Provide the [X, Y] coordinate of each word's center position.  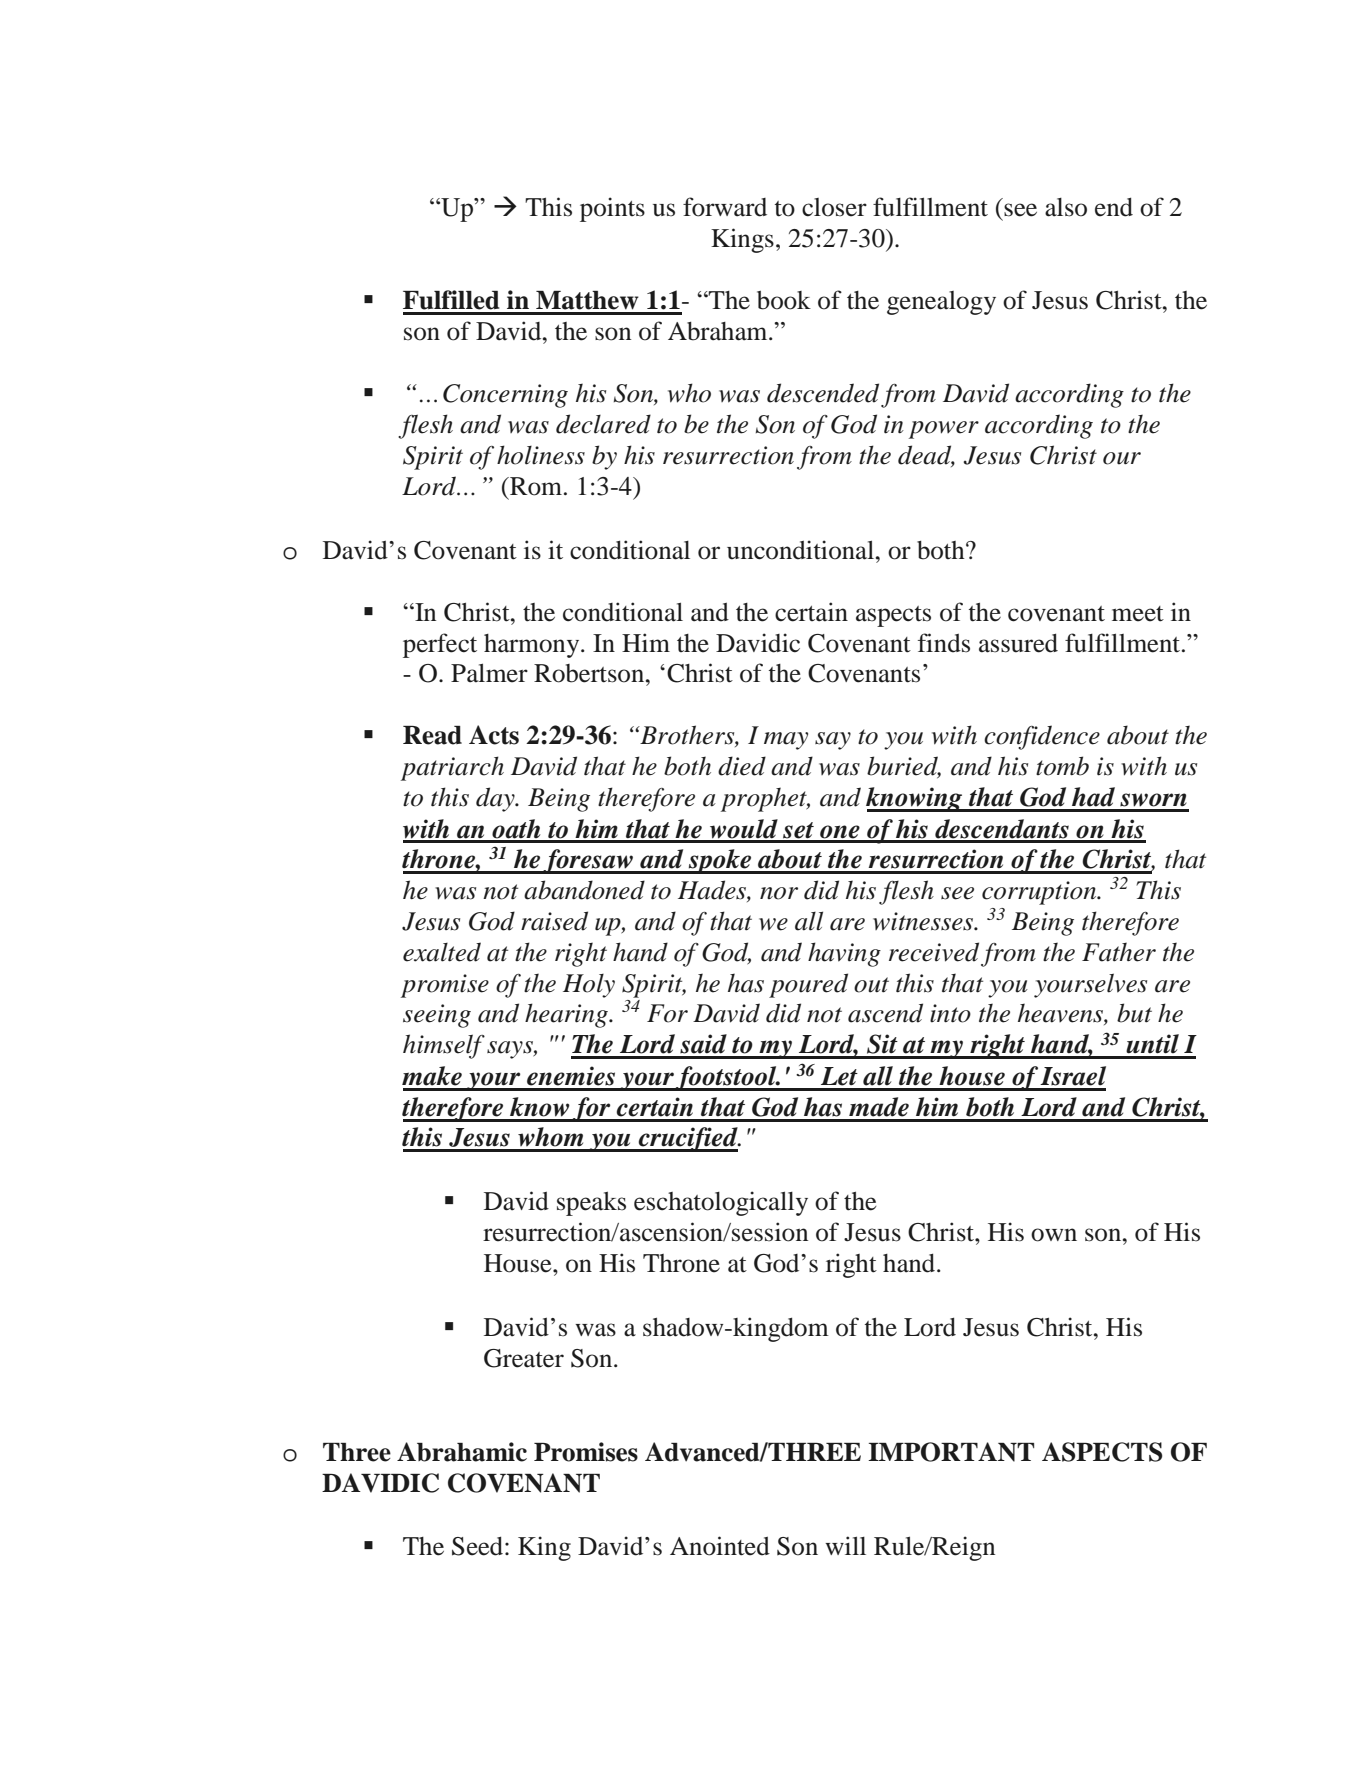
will [845, 1545]
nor [779, 893]
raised [554, 921]
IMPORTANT [951, 1452]
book [784, 300]
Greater [524, 1358]
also [1066, 207]
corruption [1040, 893]
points [612, 209]
